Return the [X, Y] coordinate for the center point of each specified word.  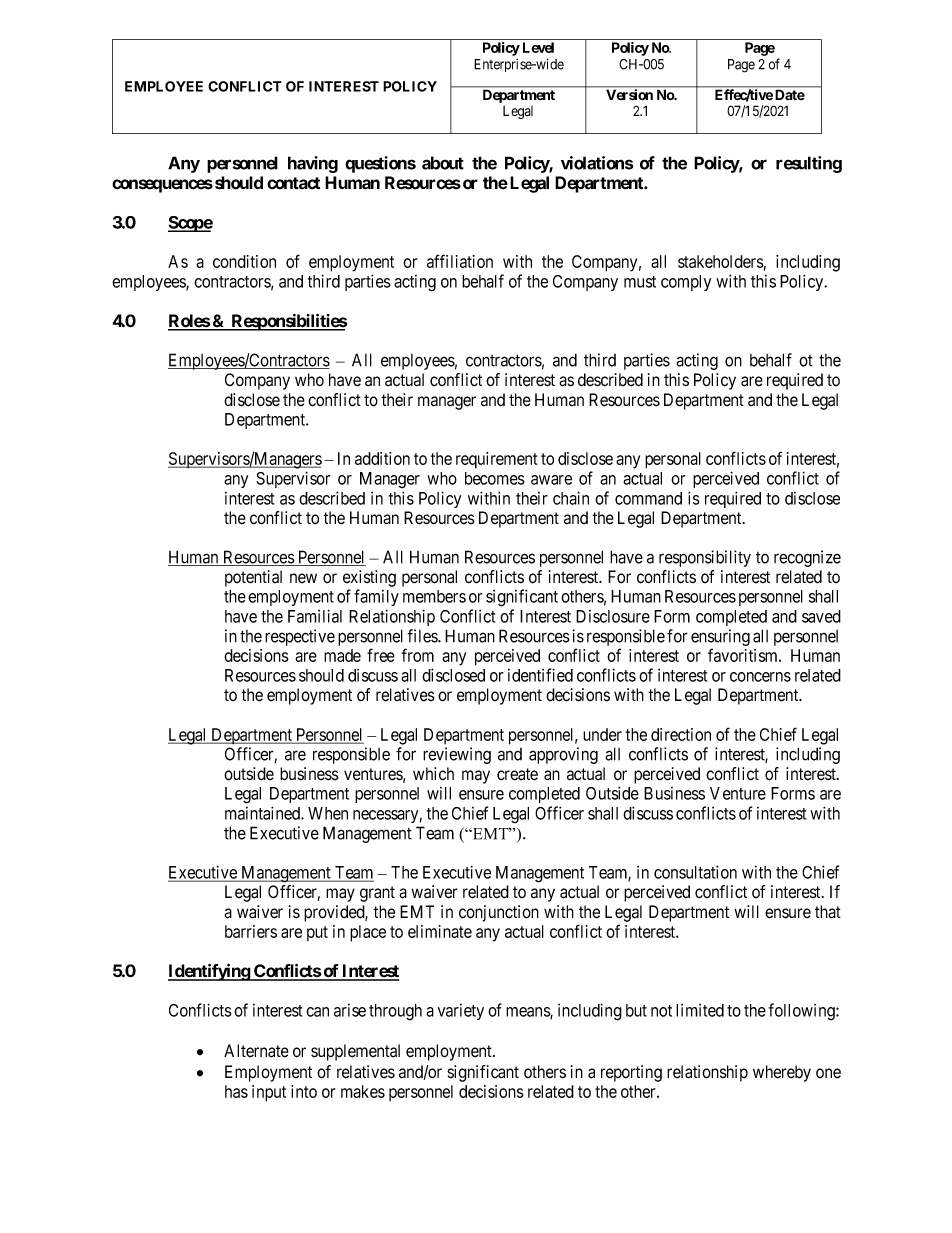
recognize [807, 558]
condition [244, 261]
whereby [782, 1073]
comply [686, 283]
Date [790, 95]
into [304, 1091]
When [328, 813]
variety [461, 1012]
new [303, 578]
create [517, 774]
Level [538, 47]
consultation [695, 872]
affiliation [460, 261]
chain [571, 498]
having [313, 164]
